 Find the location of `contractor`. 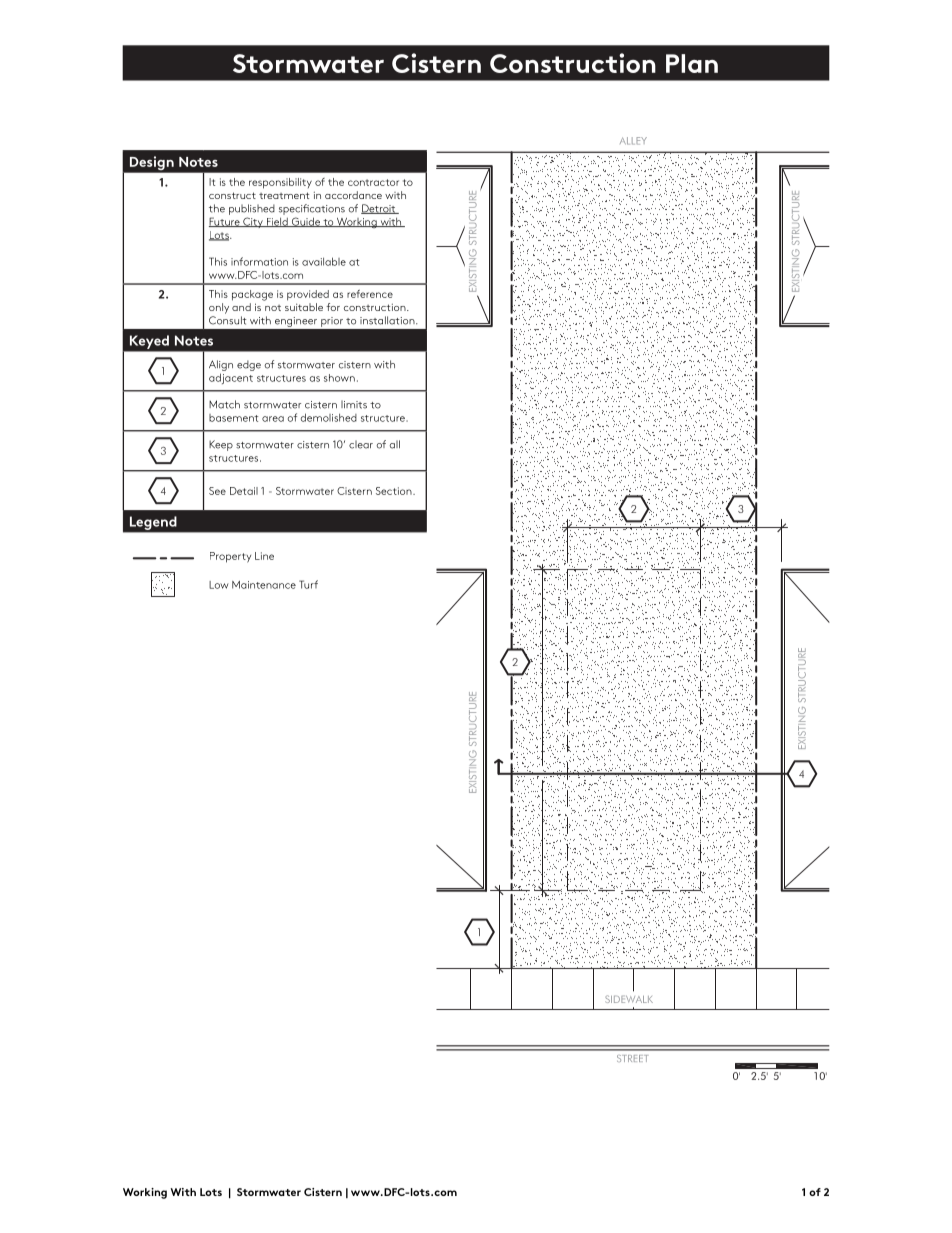

contractor is located at coordinates (373, 182).
